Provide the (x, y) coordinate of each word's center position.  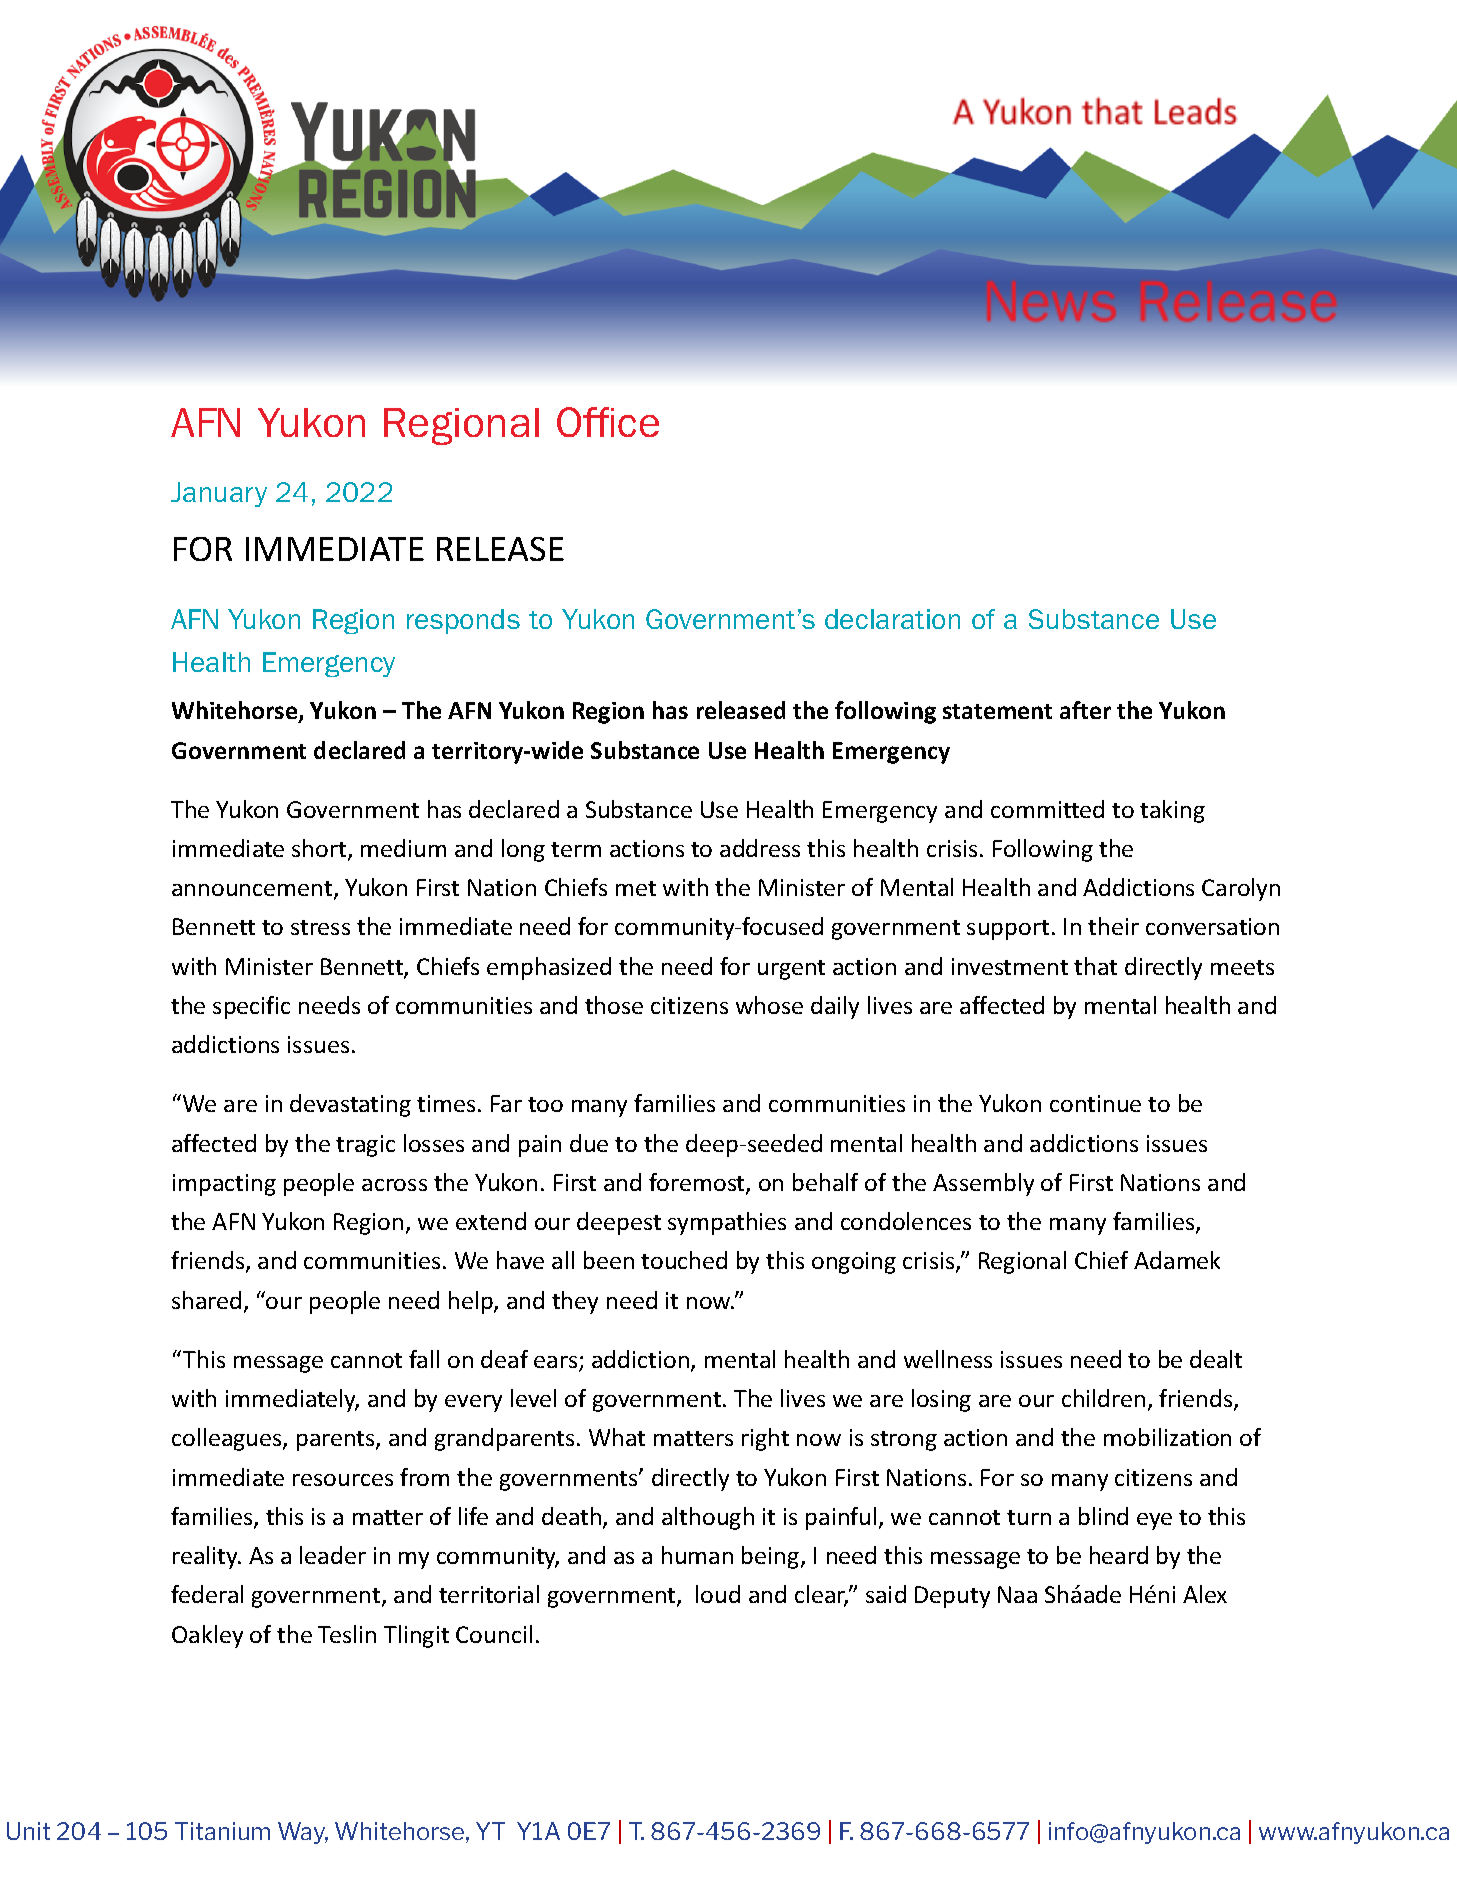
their (1113, 926)
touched (684, 1260)
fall (424, 1359)
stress (320, 927)
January (219, 494)
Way (303, 1833)
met (636, 888)
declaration (892, 619)
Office (608, 422)
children (1103, 1398)
